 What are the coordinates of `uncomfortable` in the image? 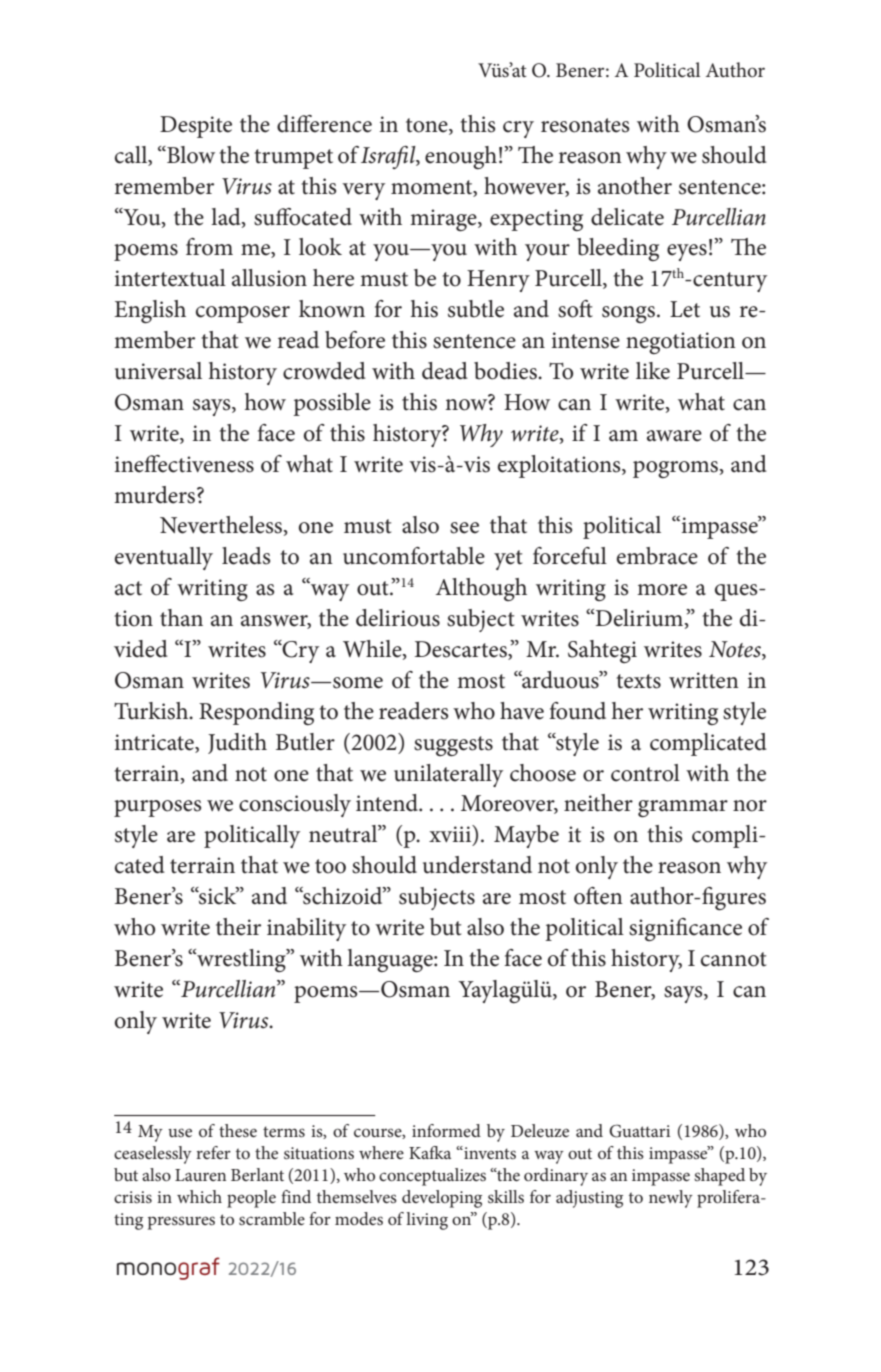 It's located at (414, 556).
